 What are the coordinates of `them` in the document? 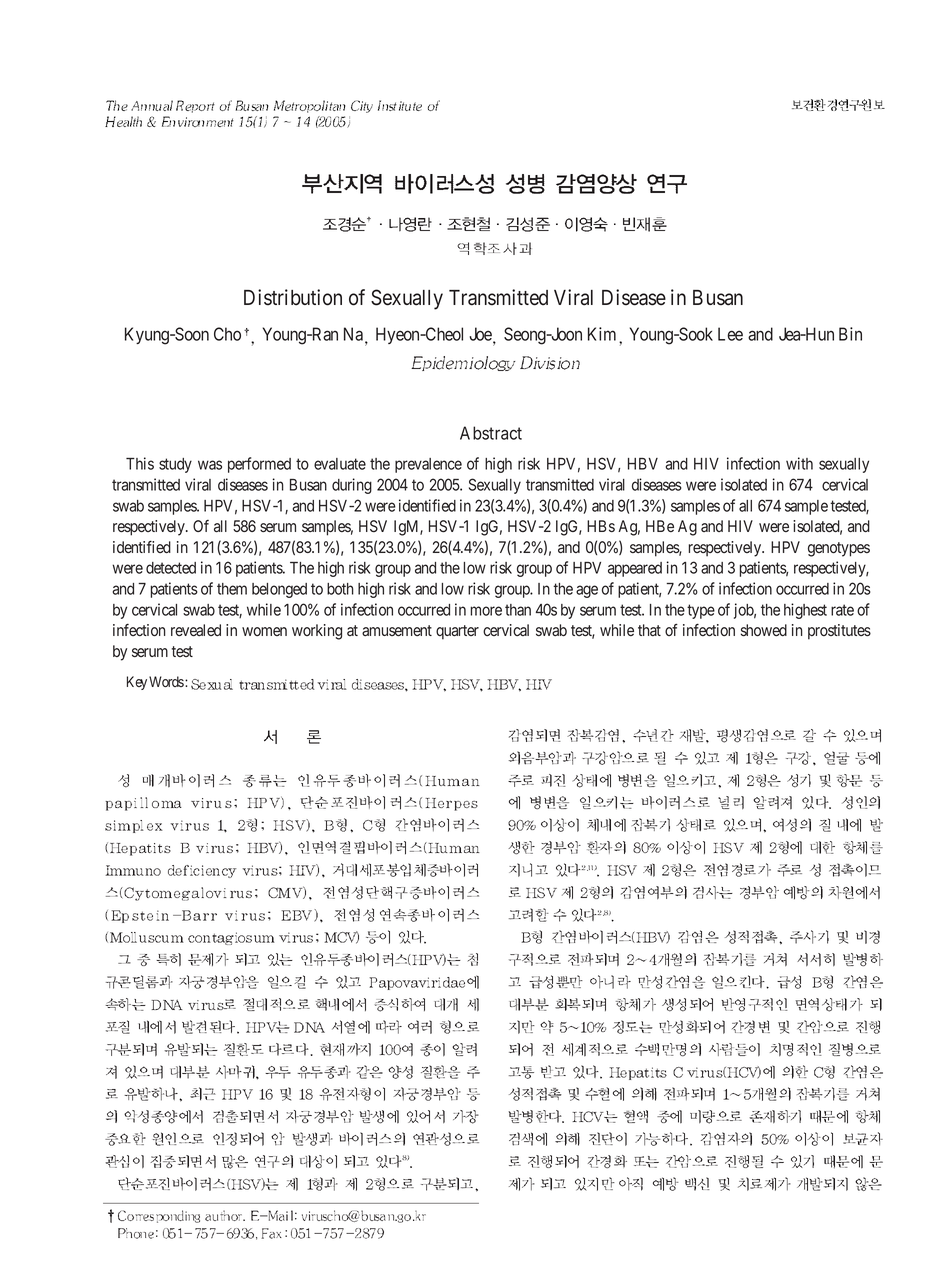 It's located at (232, 589).
